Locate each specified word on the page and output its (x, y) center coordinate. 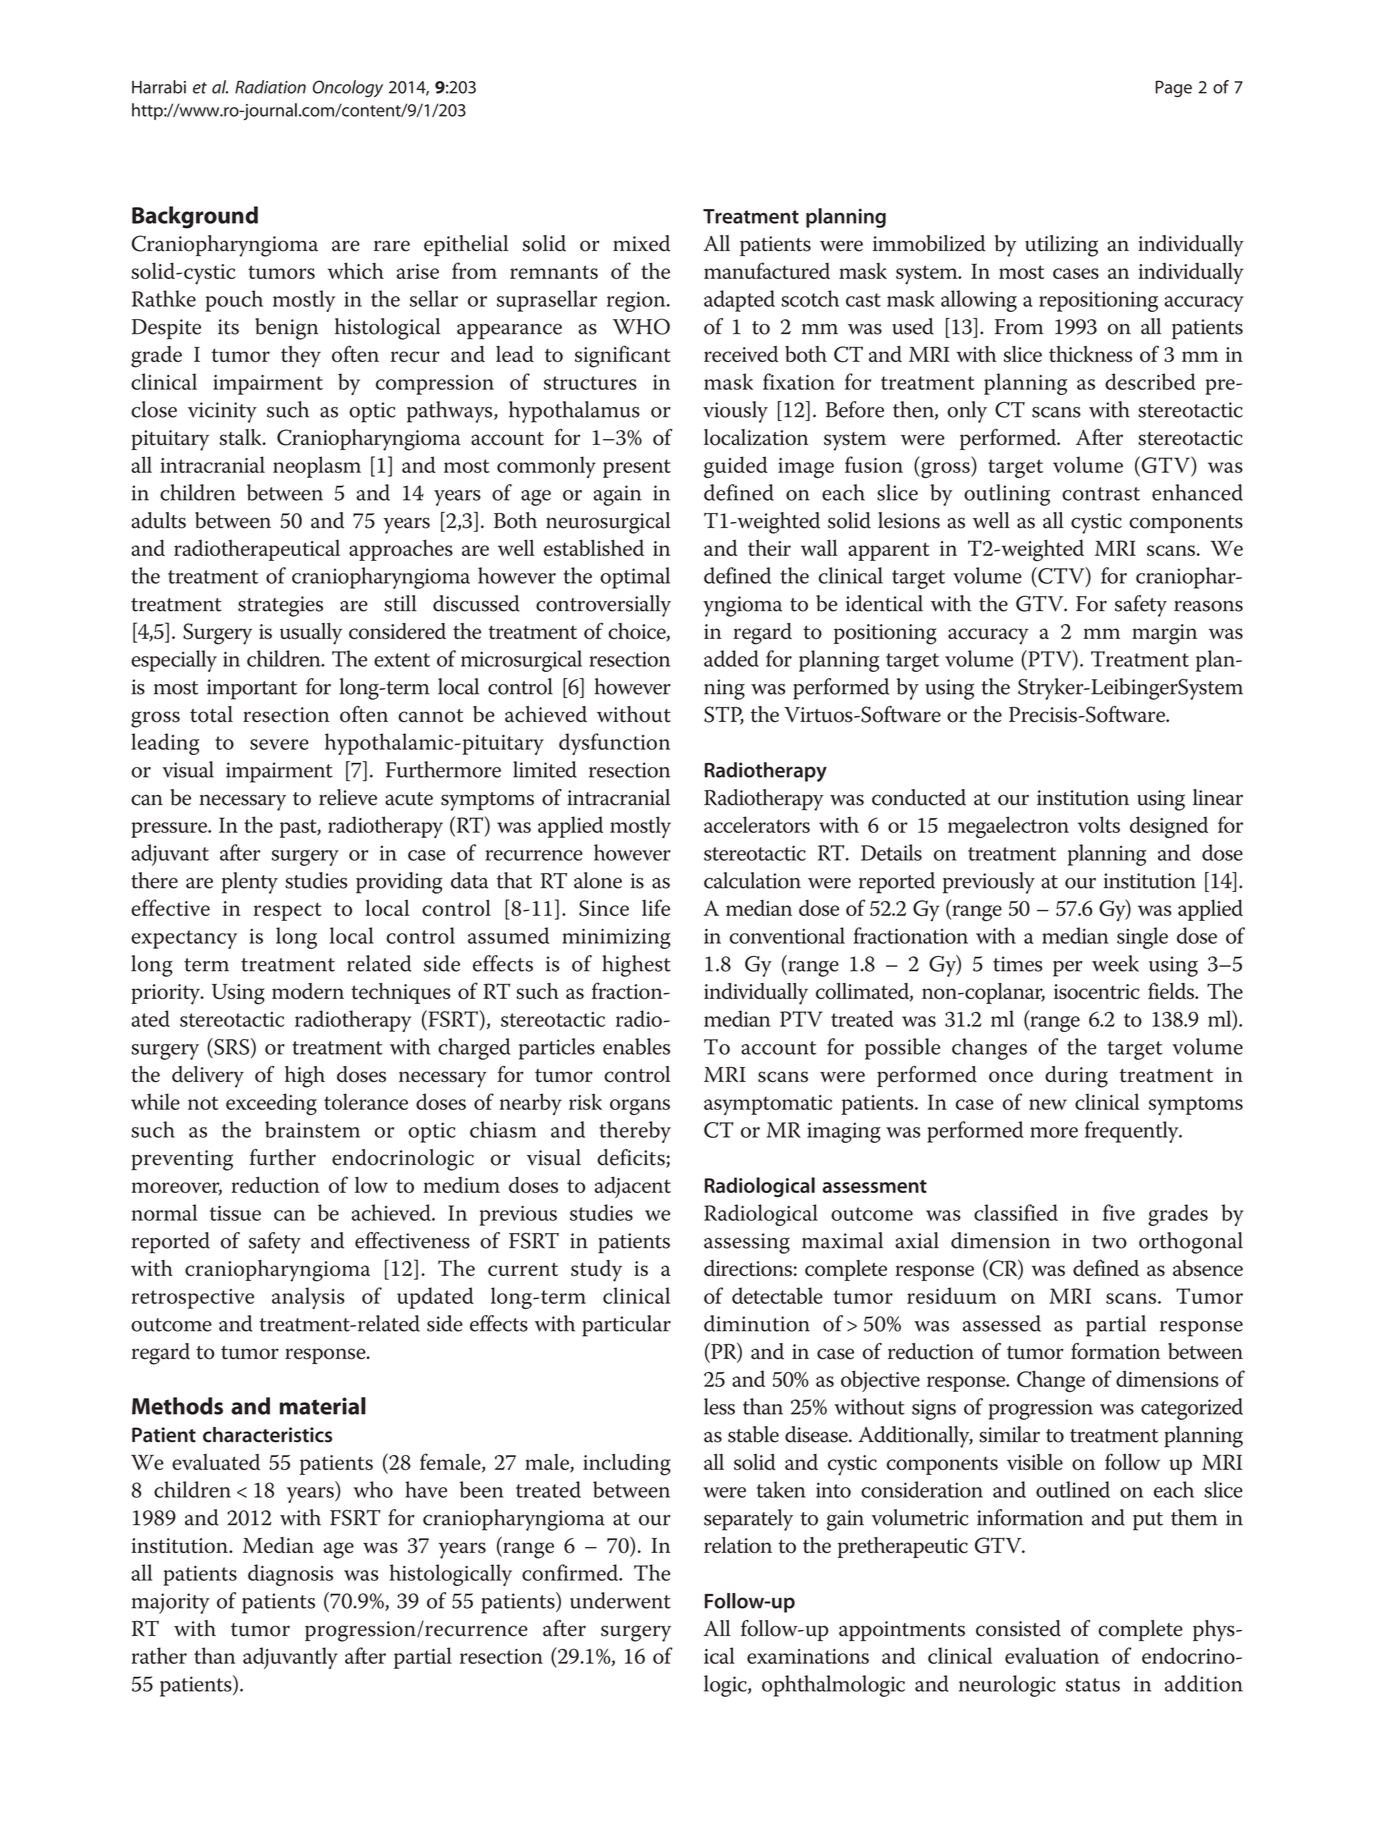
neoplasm (317, 467)
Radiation (270, 87)
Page (1174, 88)
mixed (641, 243)
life (656, 907)
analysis (308, 1298)
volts (1099, 824)
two (1109, 1242)
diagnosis (290, 1575)
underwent (620, 1600)
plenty (250, 883)
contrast (1101, 494)
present (637, 468)
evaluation (1052, 1655)
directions (748, 1268)
